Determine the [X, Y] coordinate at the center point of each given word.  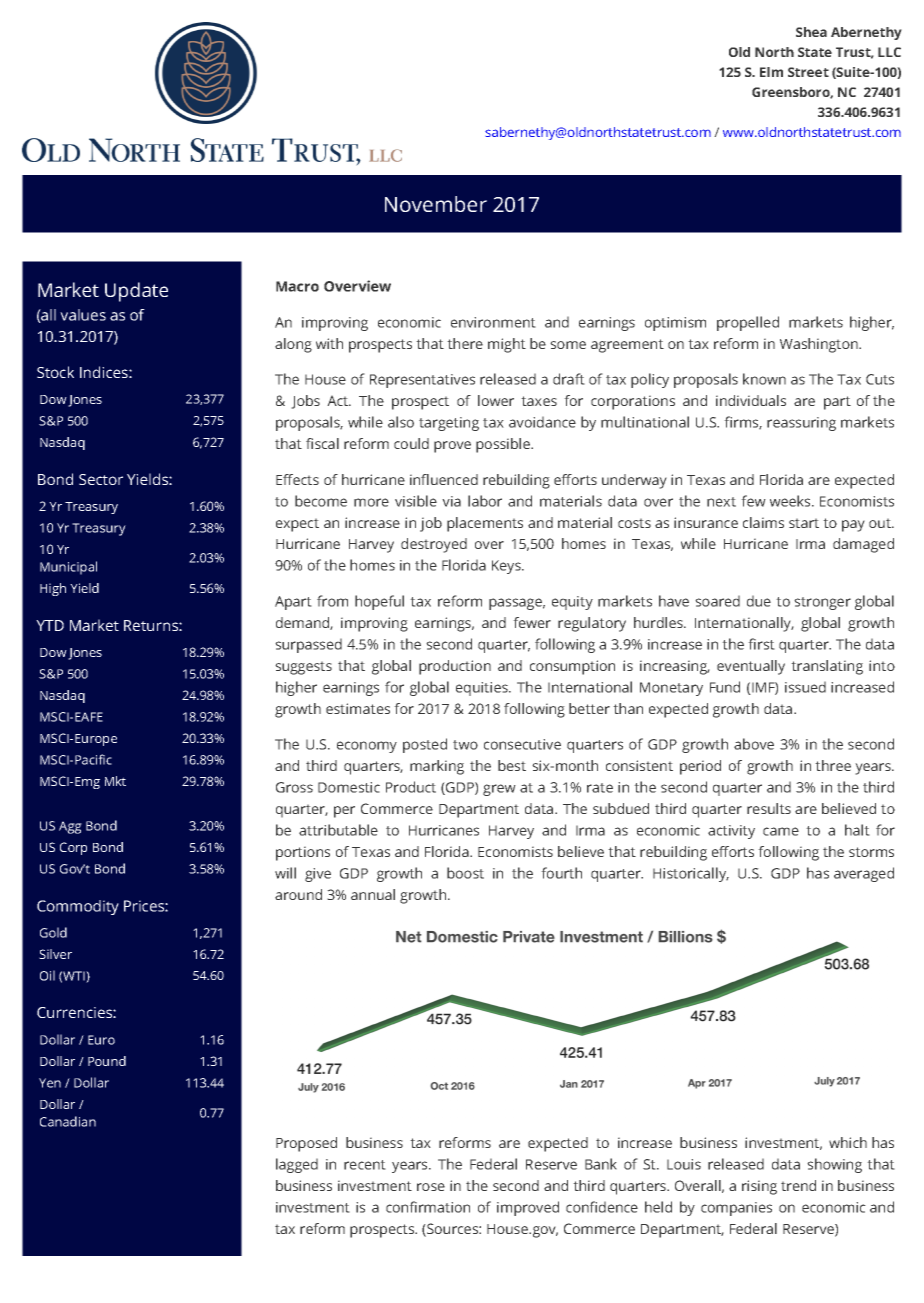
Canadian [68, 1121]
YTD [50, 625]
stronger [822, 603]
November [436, 204]
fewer [532, 622]
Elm [771, 72]
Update [136, 292]
